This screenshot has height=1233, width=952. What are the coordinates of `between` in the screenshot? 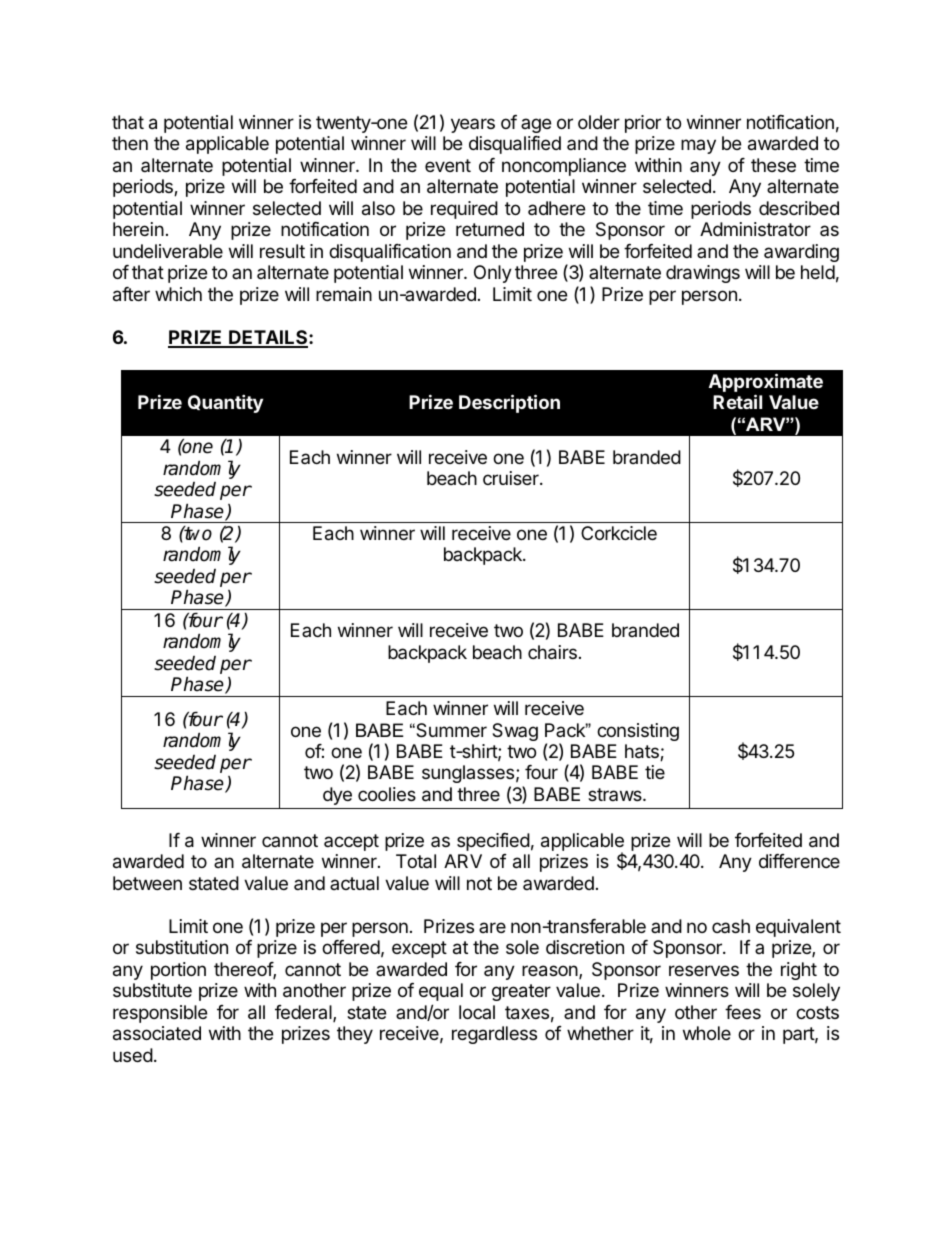 It's located at (147, 883).
